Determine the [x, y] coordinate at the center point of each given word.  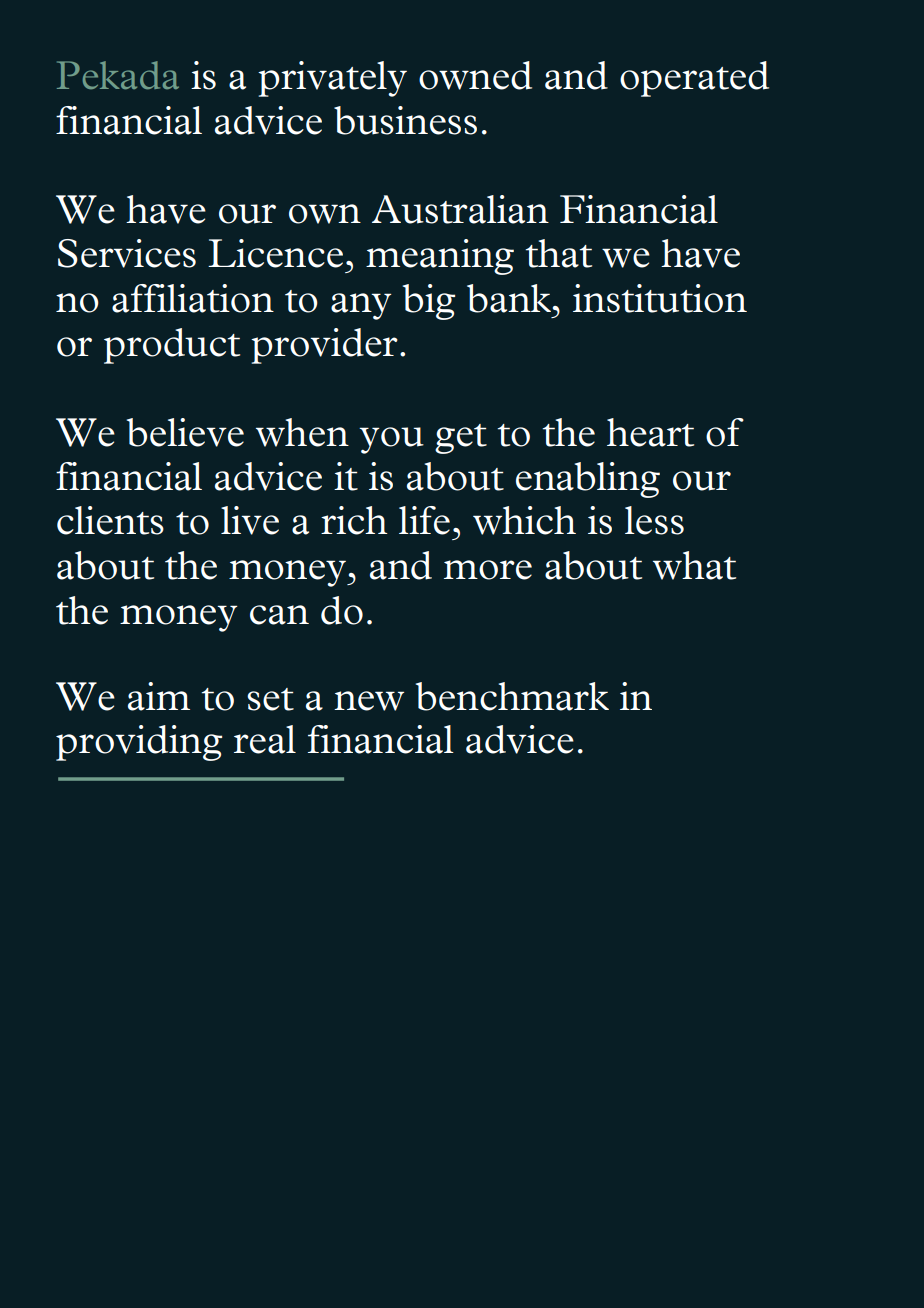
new [369, 701]
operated [694, 79]
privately [332, 79]
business [405, 120]
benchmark [512, 696]
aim [159, 696]
